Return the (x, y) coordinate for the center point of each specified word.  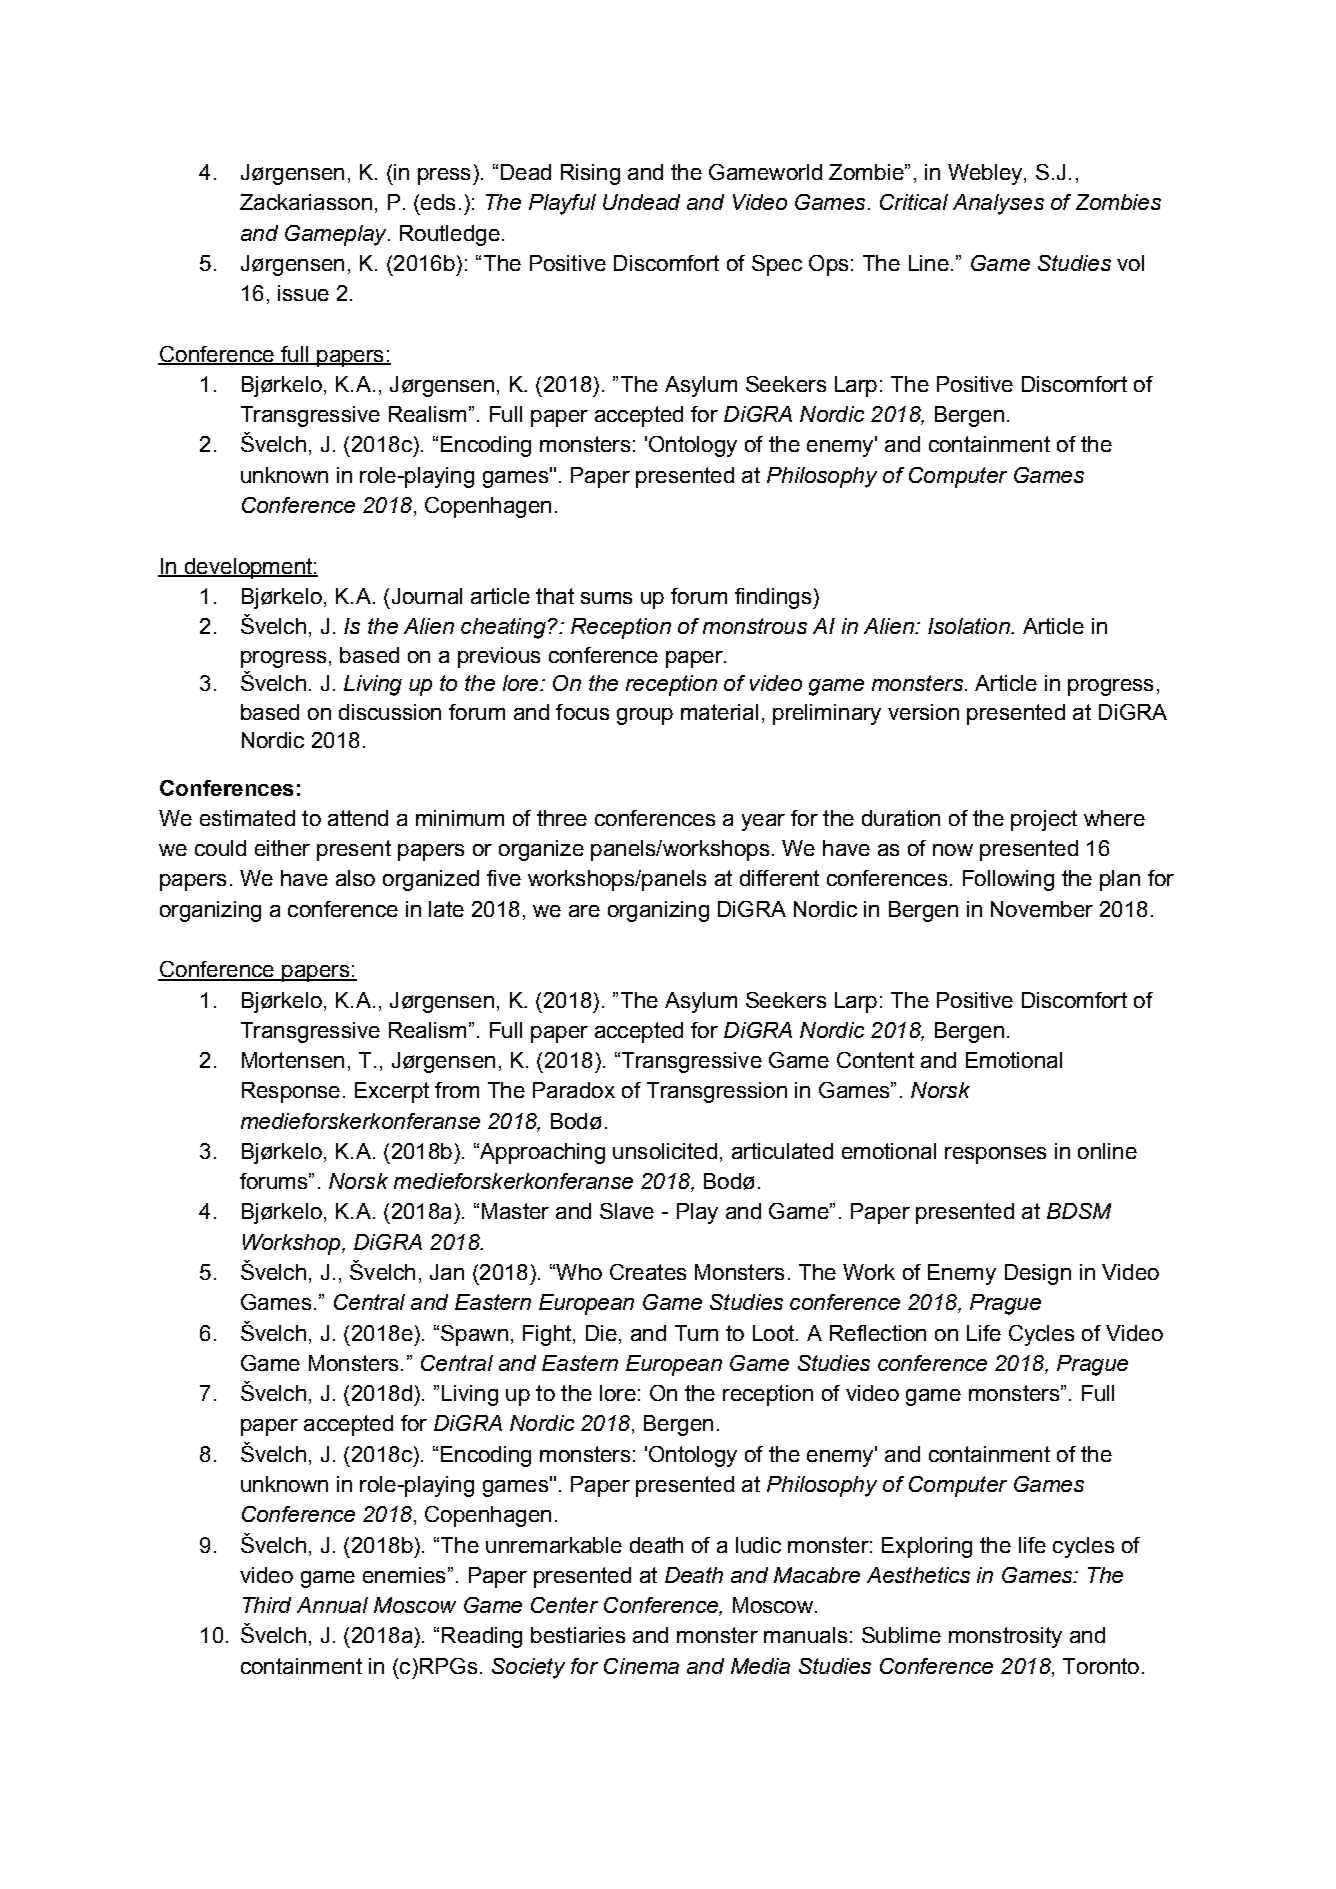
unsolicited (665, 1151)
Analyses (998, 204)
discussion (390, 712)
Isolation (970, 626)
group (645, 716)
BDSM (1079, 1211)
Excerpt (392, 1092)
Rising (590, 174)
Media (760, 1666)
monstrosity (1005, 1637)
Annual (332, 1605)
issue (303, 293)
